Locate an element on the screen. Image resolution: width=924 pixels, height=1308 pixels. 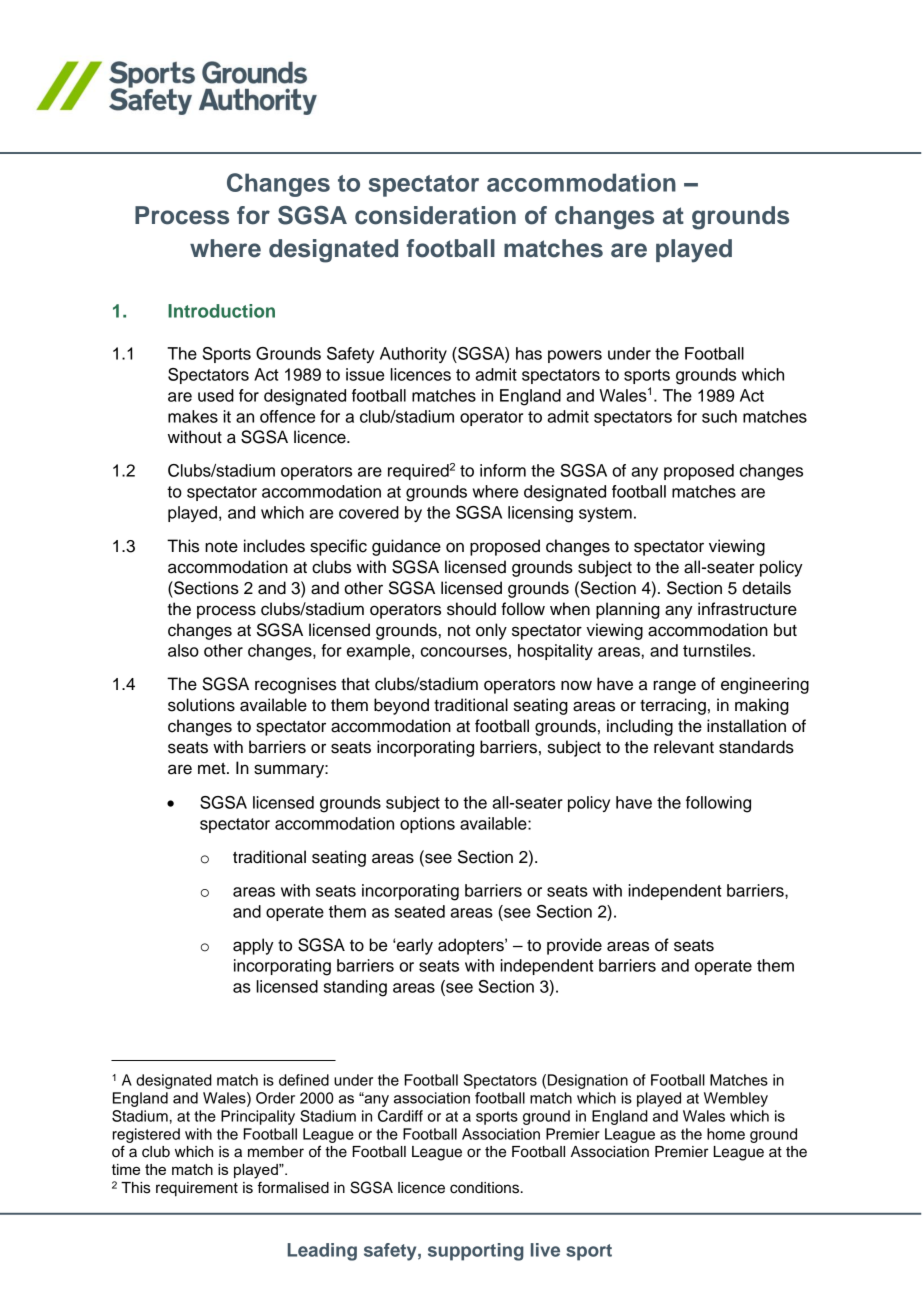
provide is located at coordinates (574, 946).
